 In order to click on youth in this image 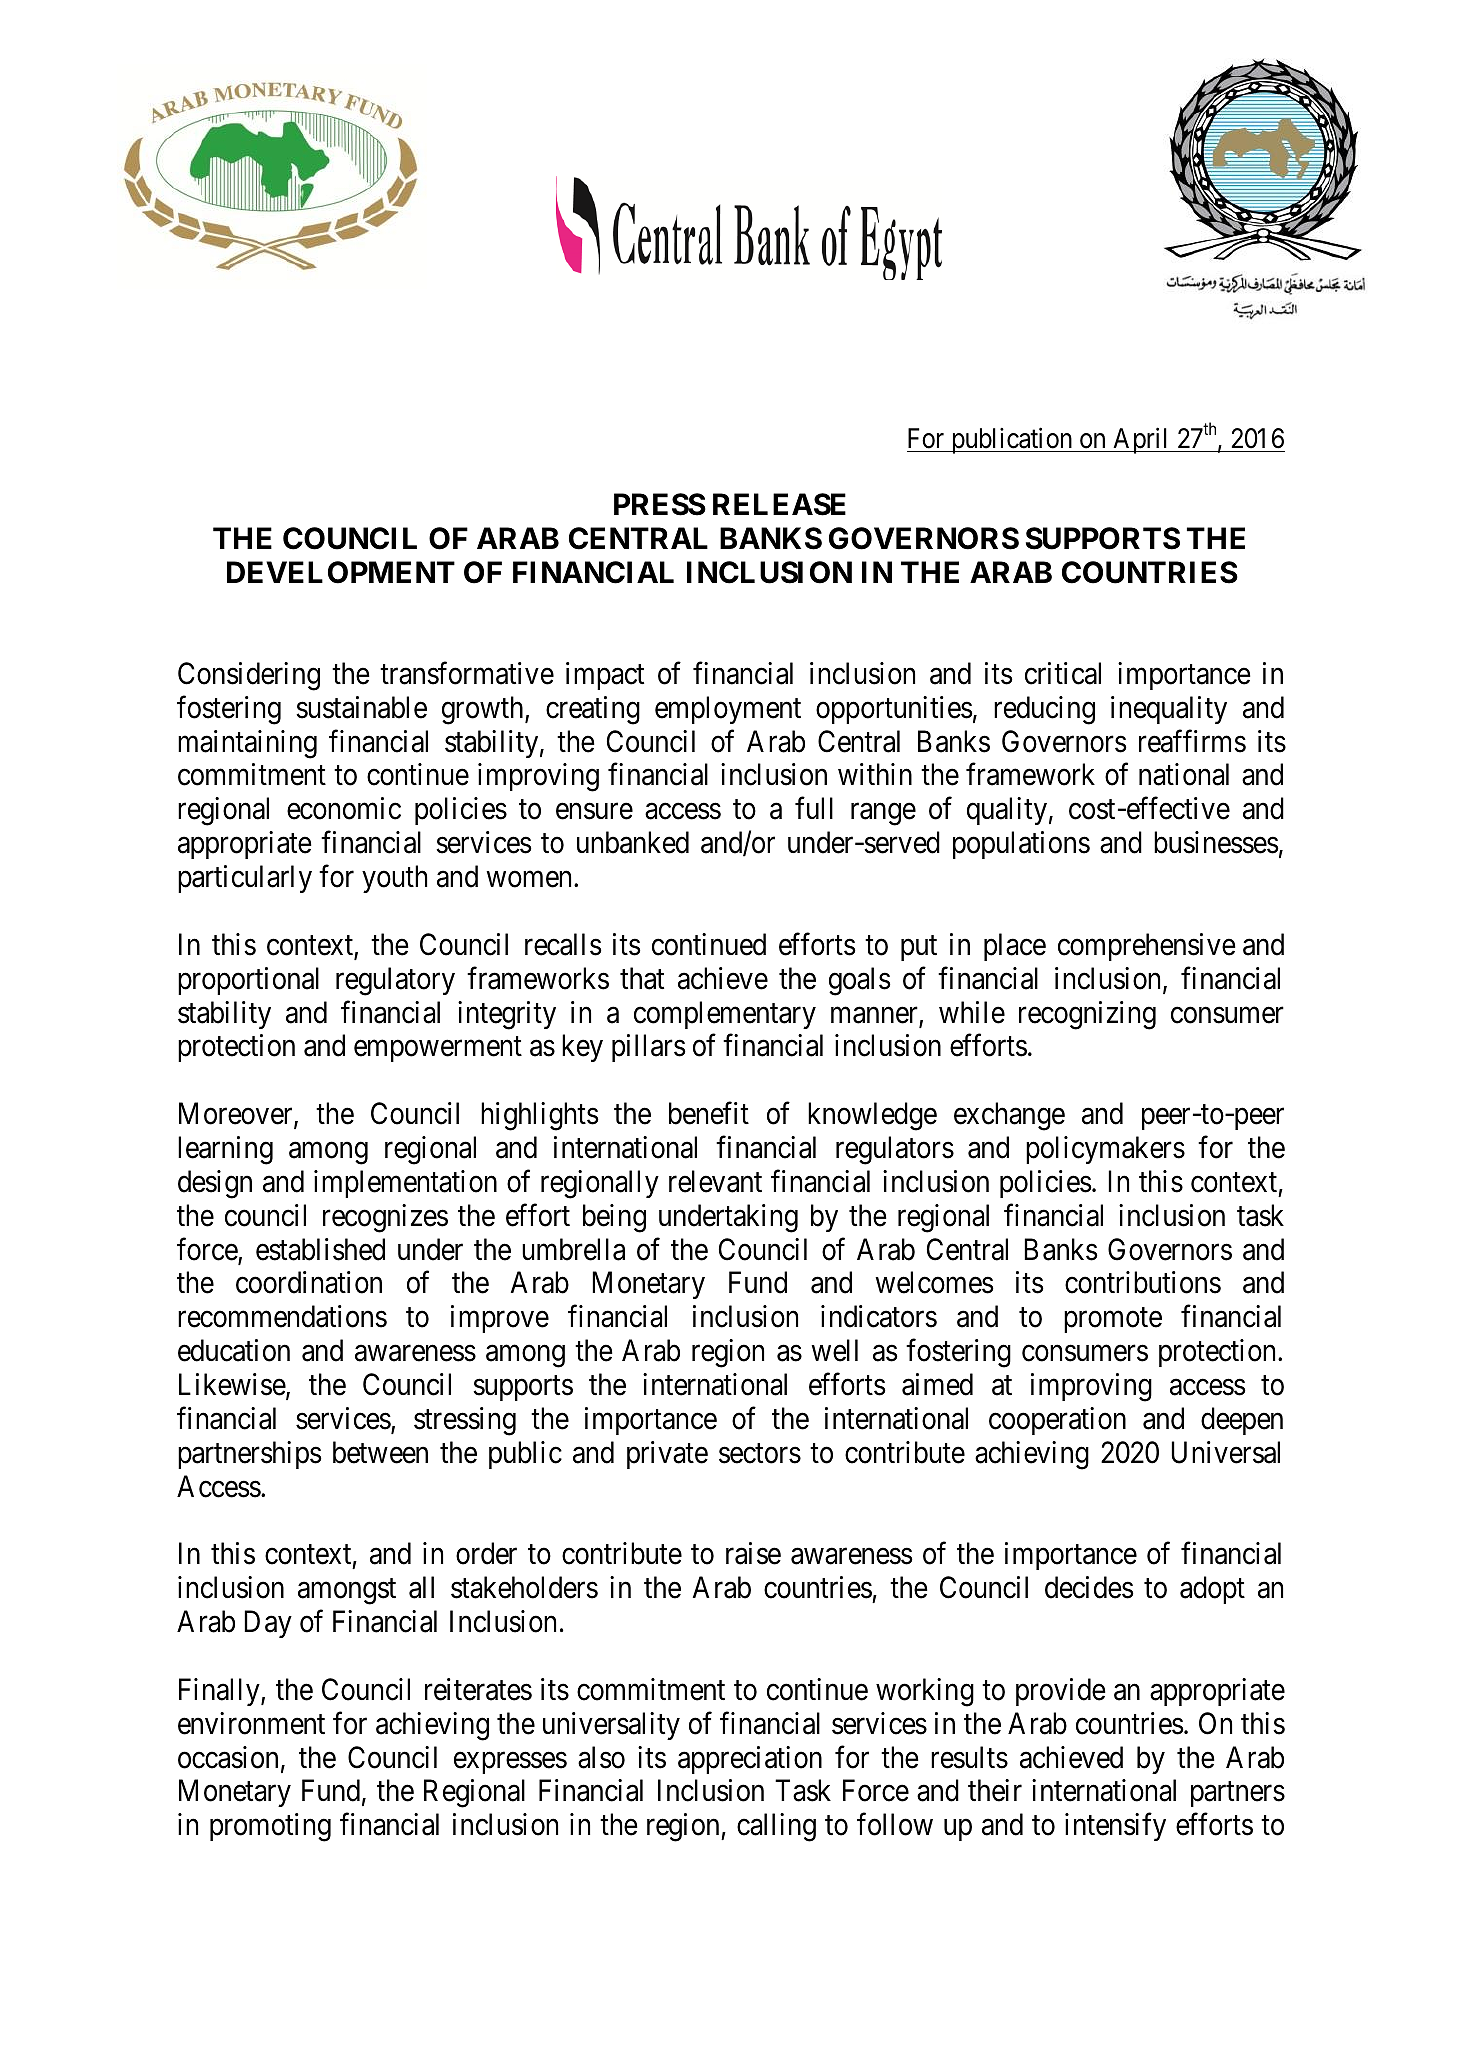, I will do `click(394, 879)`.
